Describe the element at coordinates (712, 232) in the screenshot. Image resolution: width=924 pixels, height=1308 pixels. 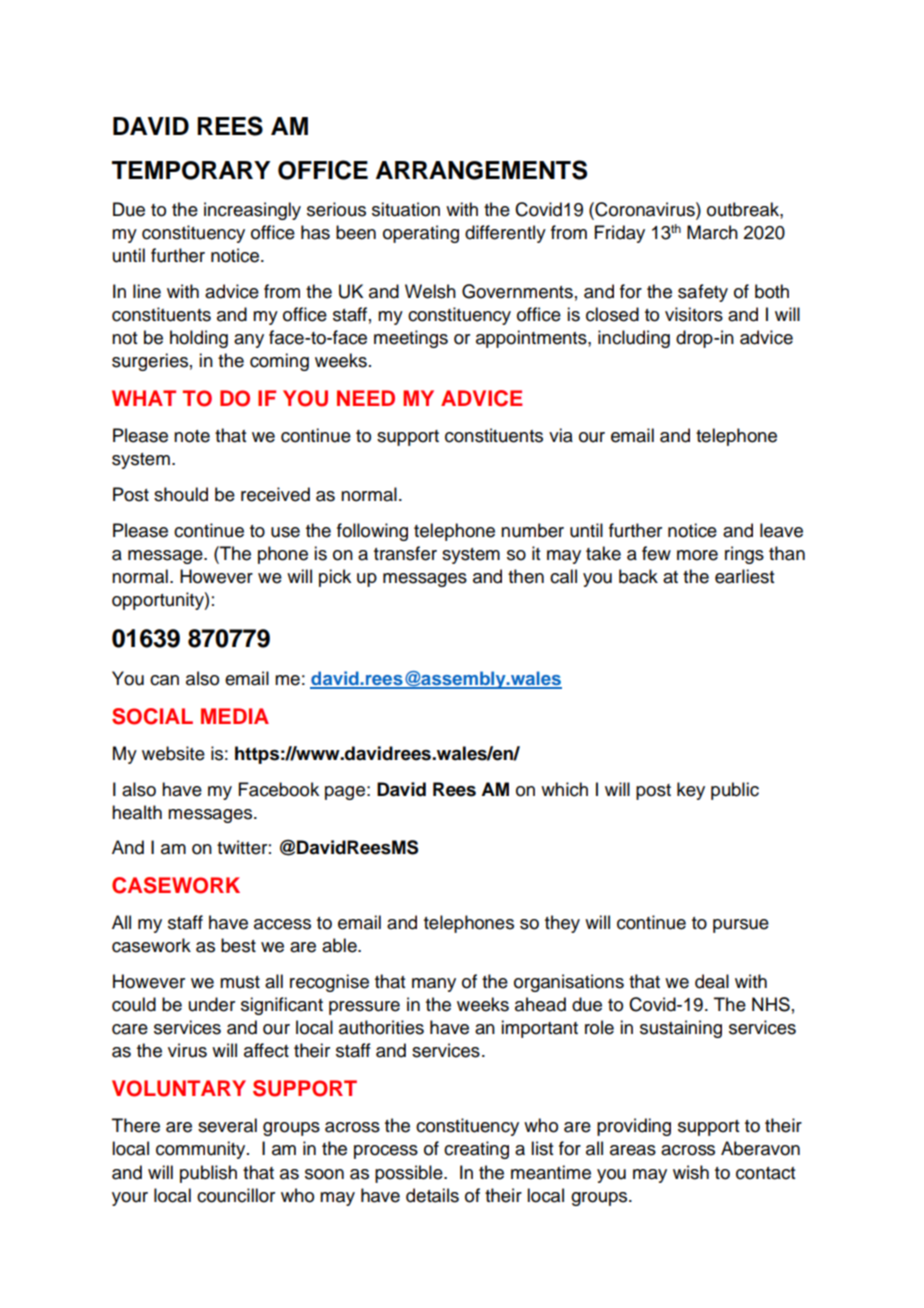
I see `March` at that location.
